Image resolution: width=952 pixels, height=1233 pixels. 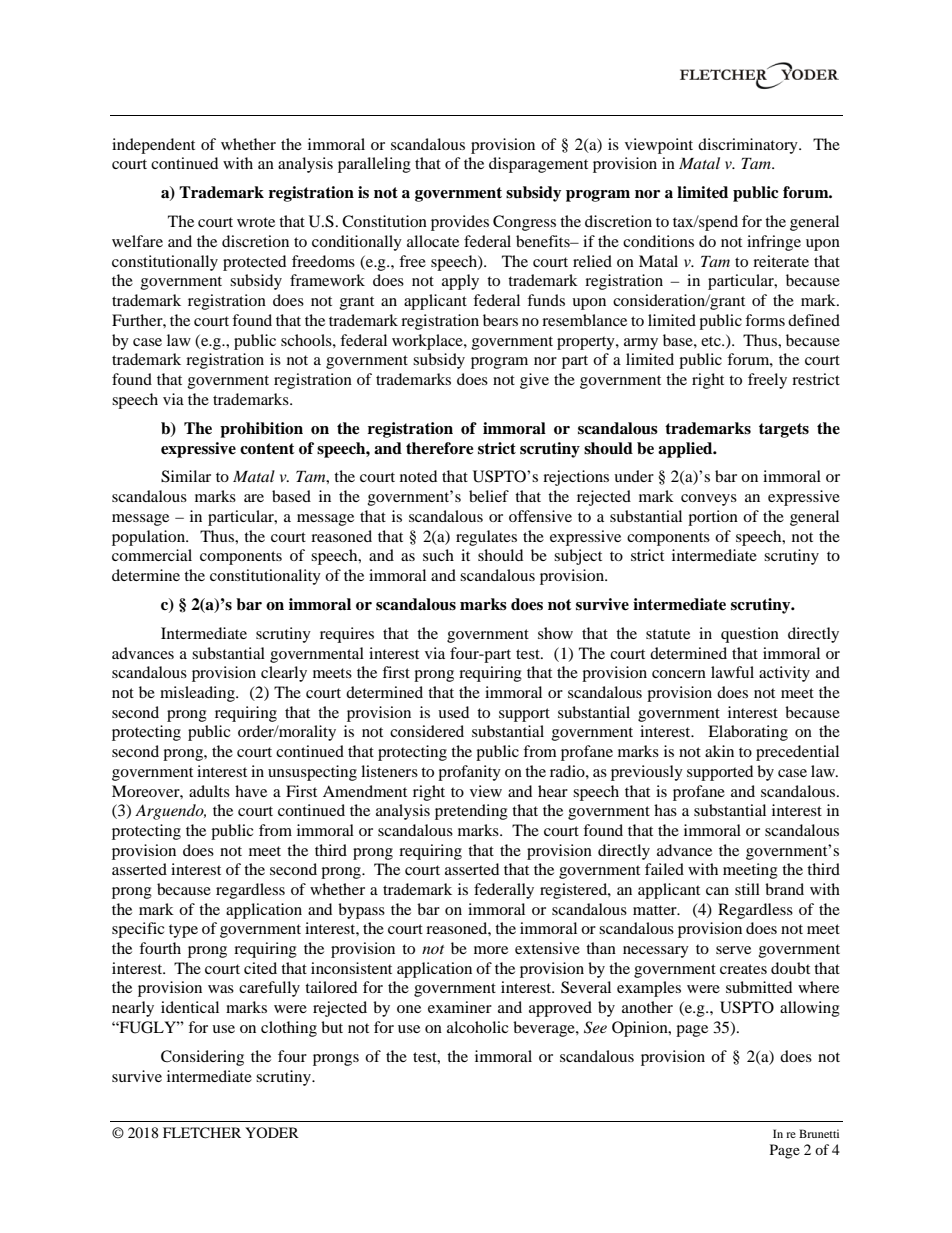 What do you see at coordinates (471, 812) in the page?
I see `pretending` at bounding box center [471, 812].
